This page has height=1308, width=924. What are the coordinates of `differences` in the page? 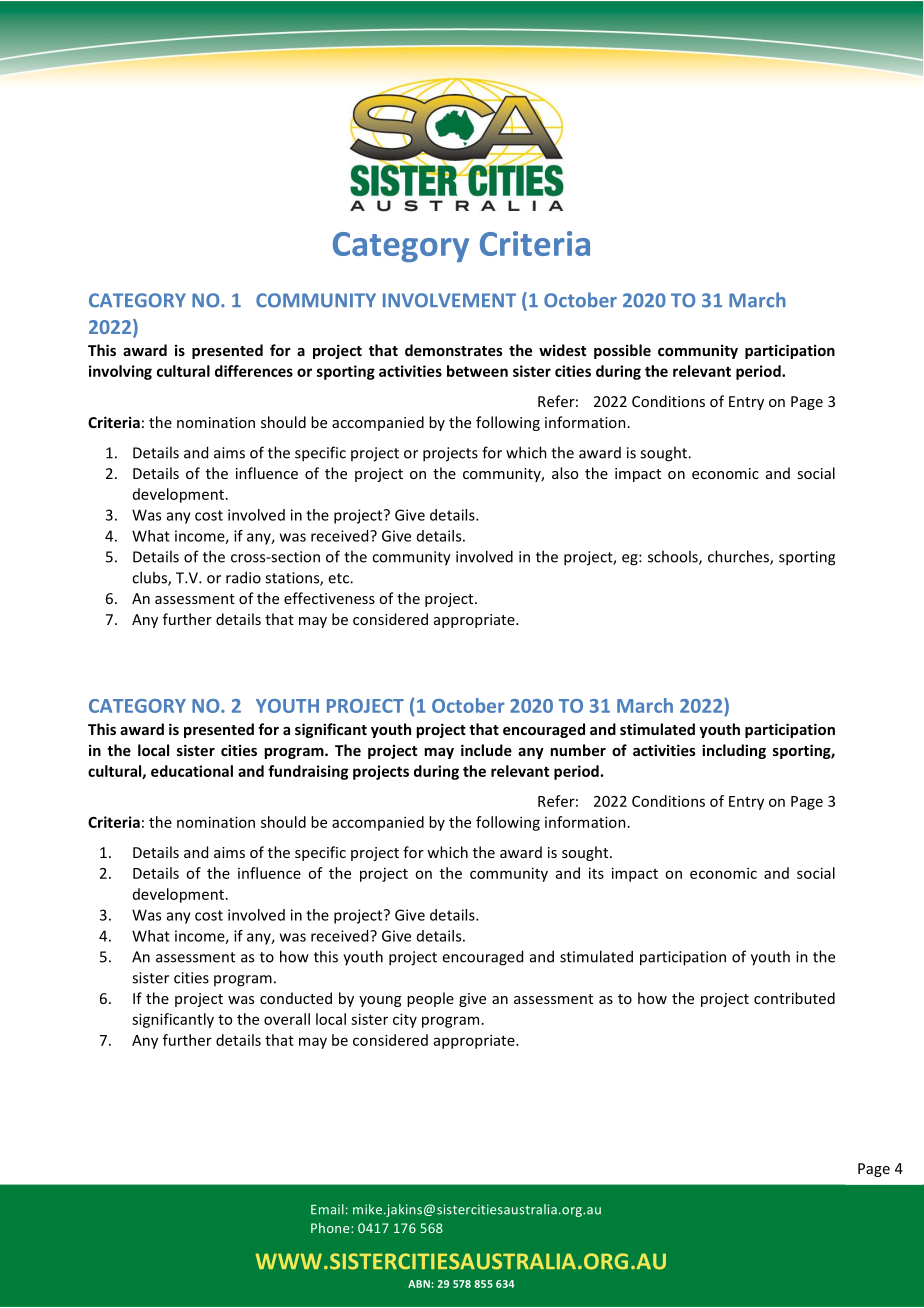 It's located at (254, 371).
